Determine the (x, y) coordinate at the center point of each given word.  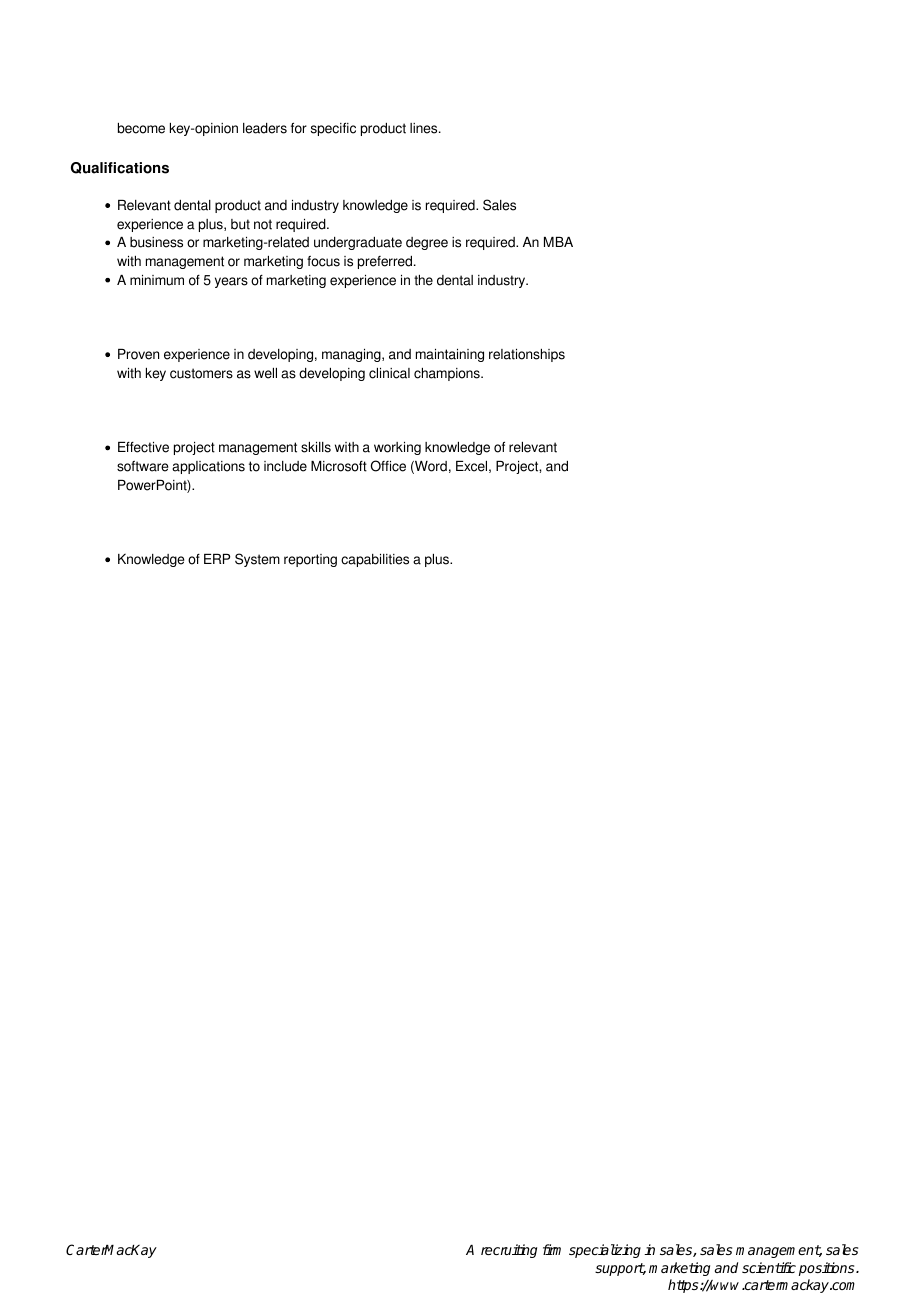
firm (552, 1249)
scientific (769, 1267)
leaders (265, 128)
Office (388, 466)
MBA (558, 242)
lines (425, 128)
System (257, 560)
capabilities (375, 560)
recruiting (509, 1251)
